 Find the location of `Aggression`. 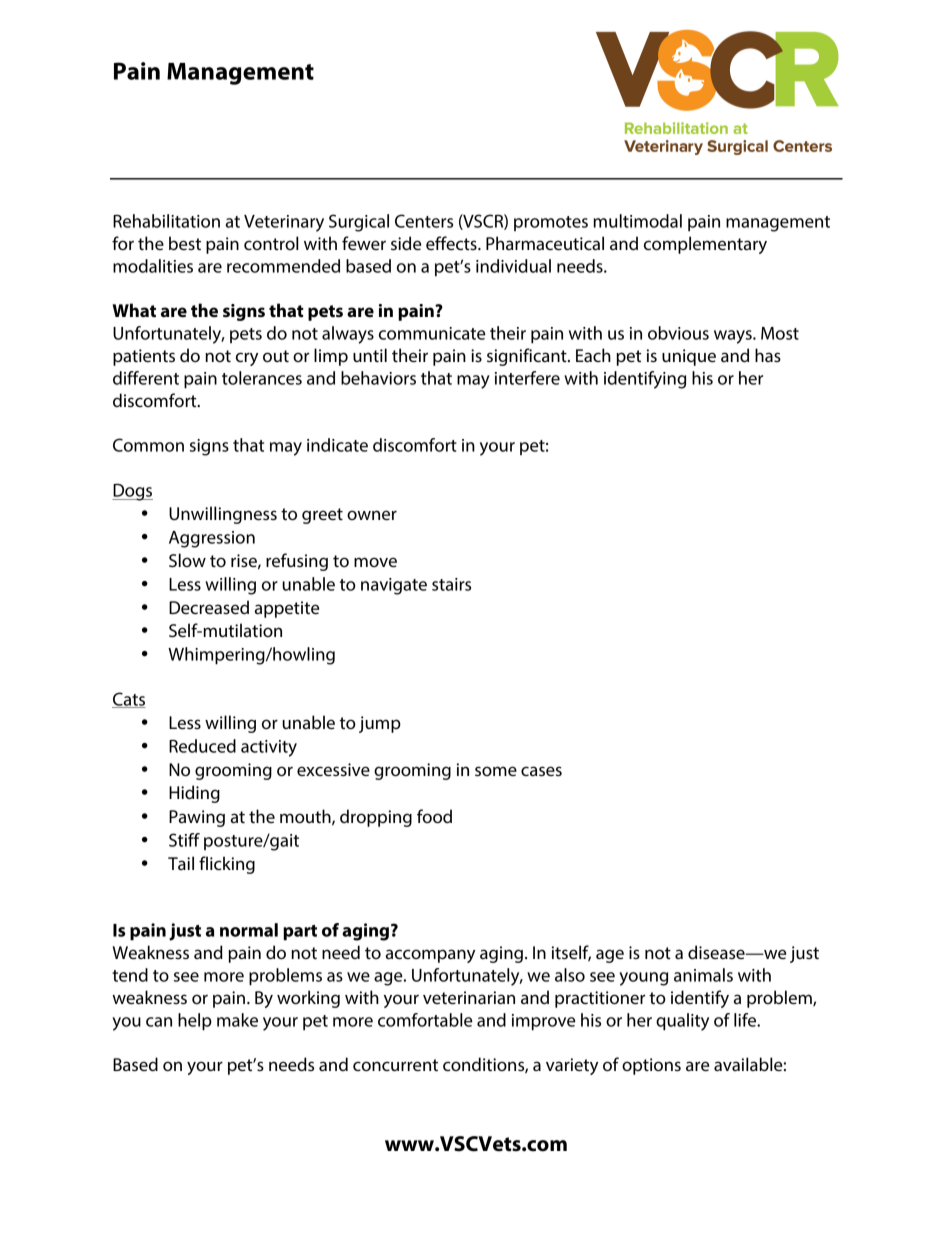

Aggression is located at coordinates (212, 539).
